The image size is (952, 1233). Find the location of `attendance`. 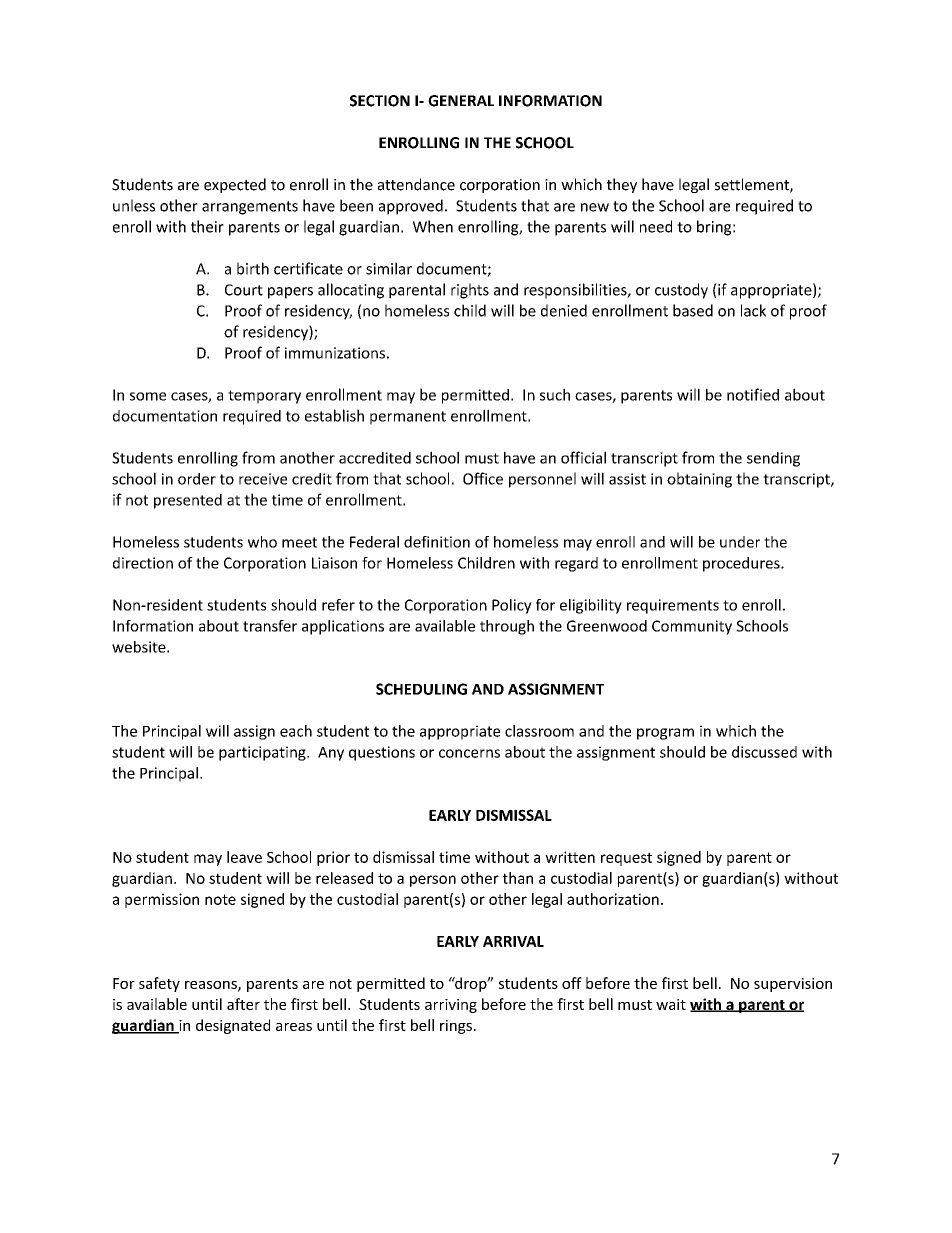

attendance is located at coordinates (416, 184).
